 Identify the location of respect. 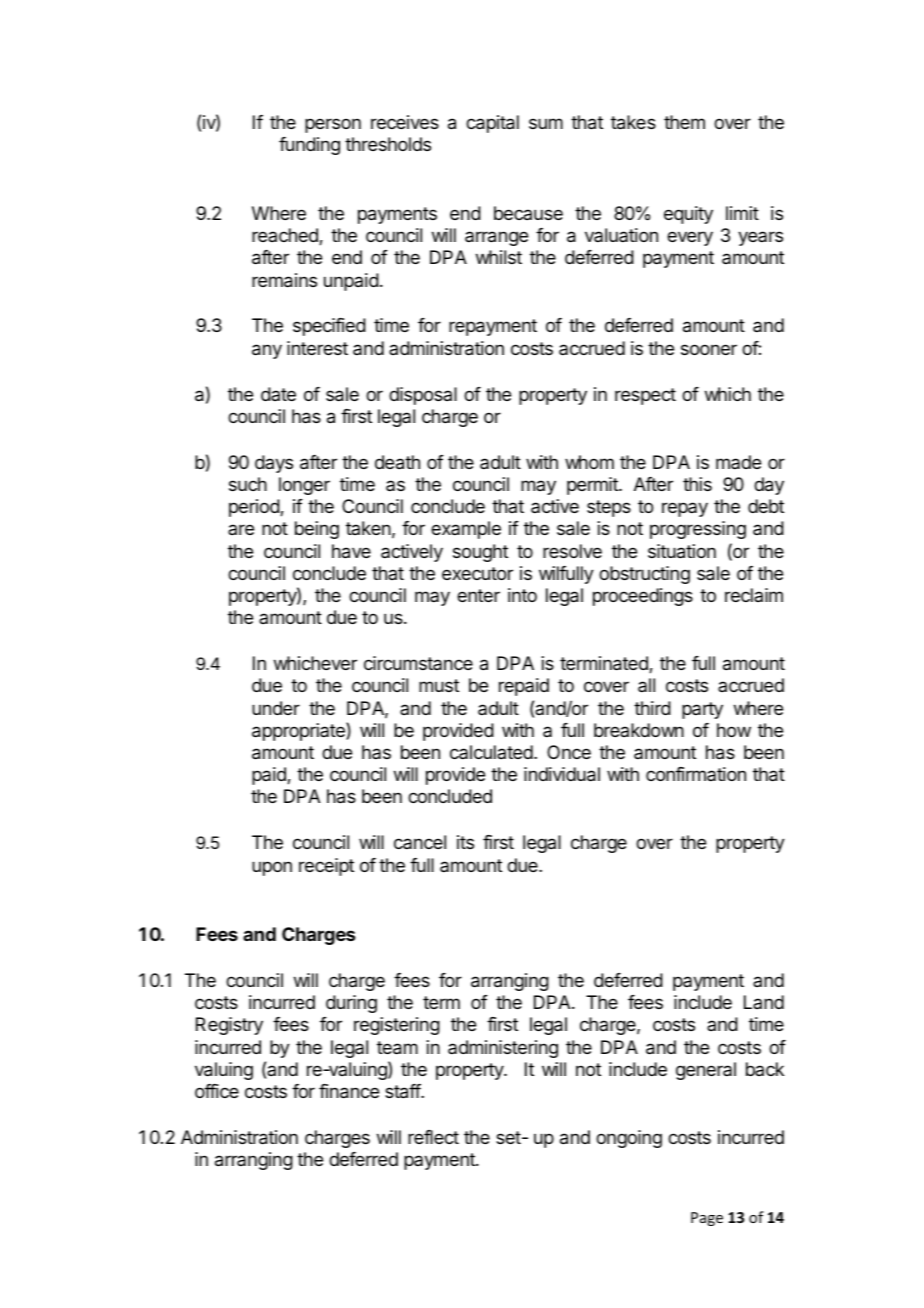
(645, 396).
